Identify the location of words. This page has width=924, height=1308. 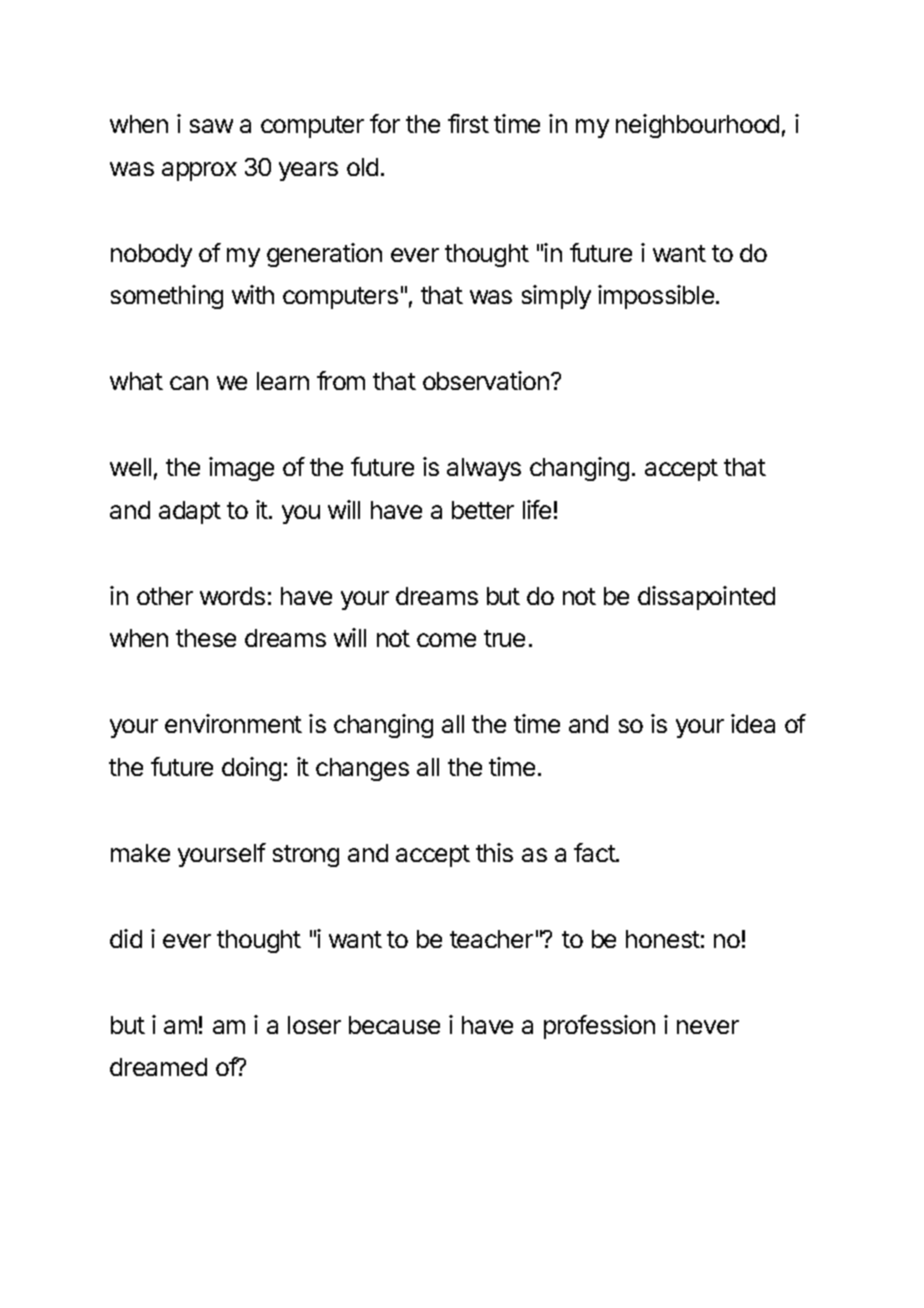
(232, 596).
